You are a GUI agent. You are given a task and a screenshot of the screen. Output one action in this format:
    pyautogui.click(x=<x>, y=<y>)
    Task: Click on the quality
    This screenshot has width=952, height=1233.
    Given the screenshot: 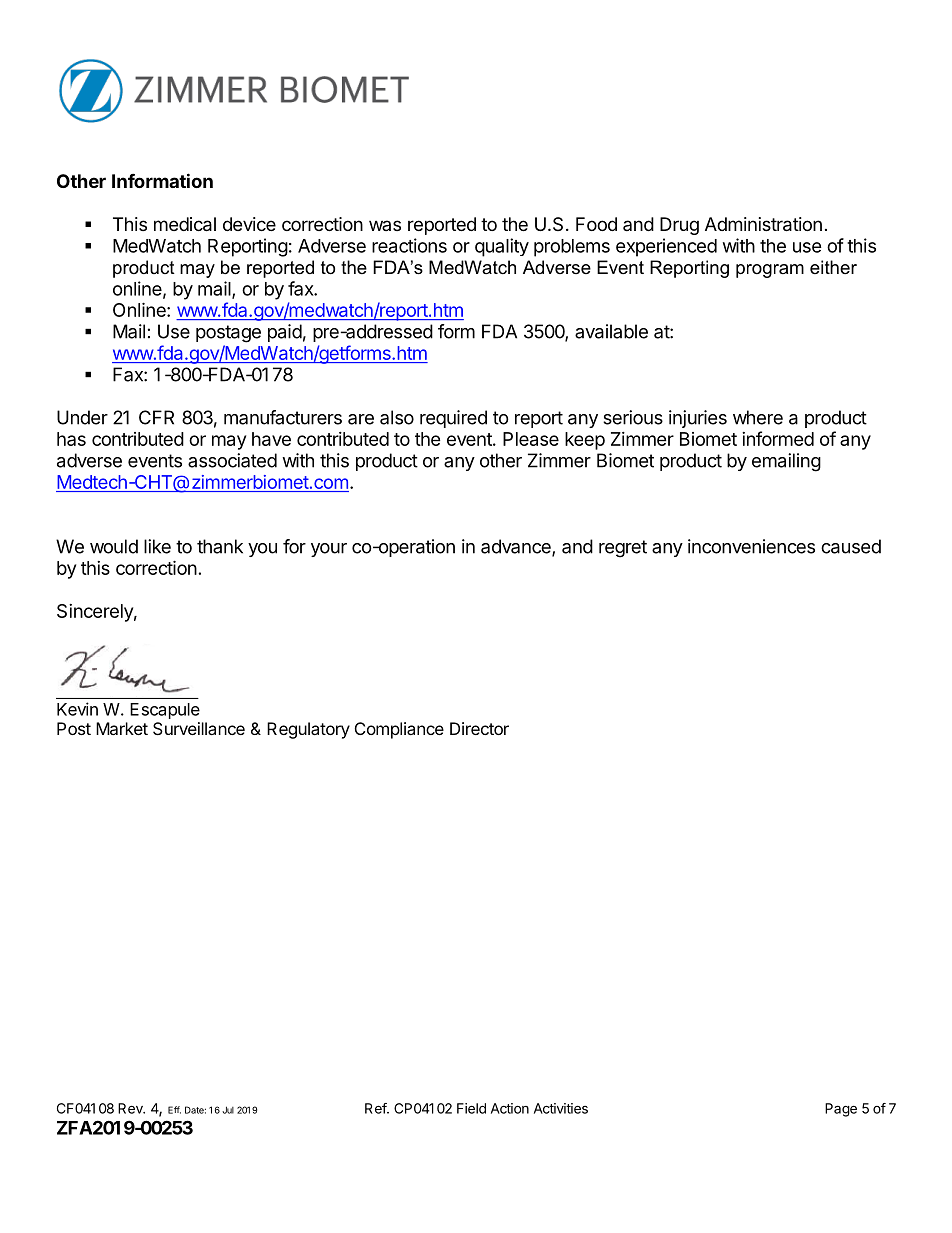 What is the action you would take?
    pyautogui.click(x=502, y=247)
